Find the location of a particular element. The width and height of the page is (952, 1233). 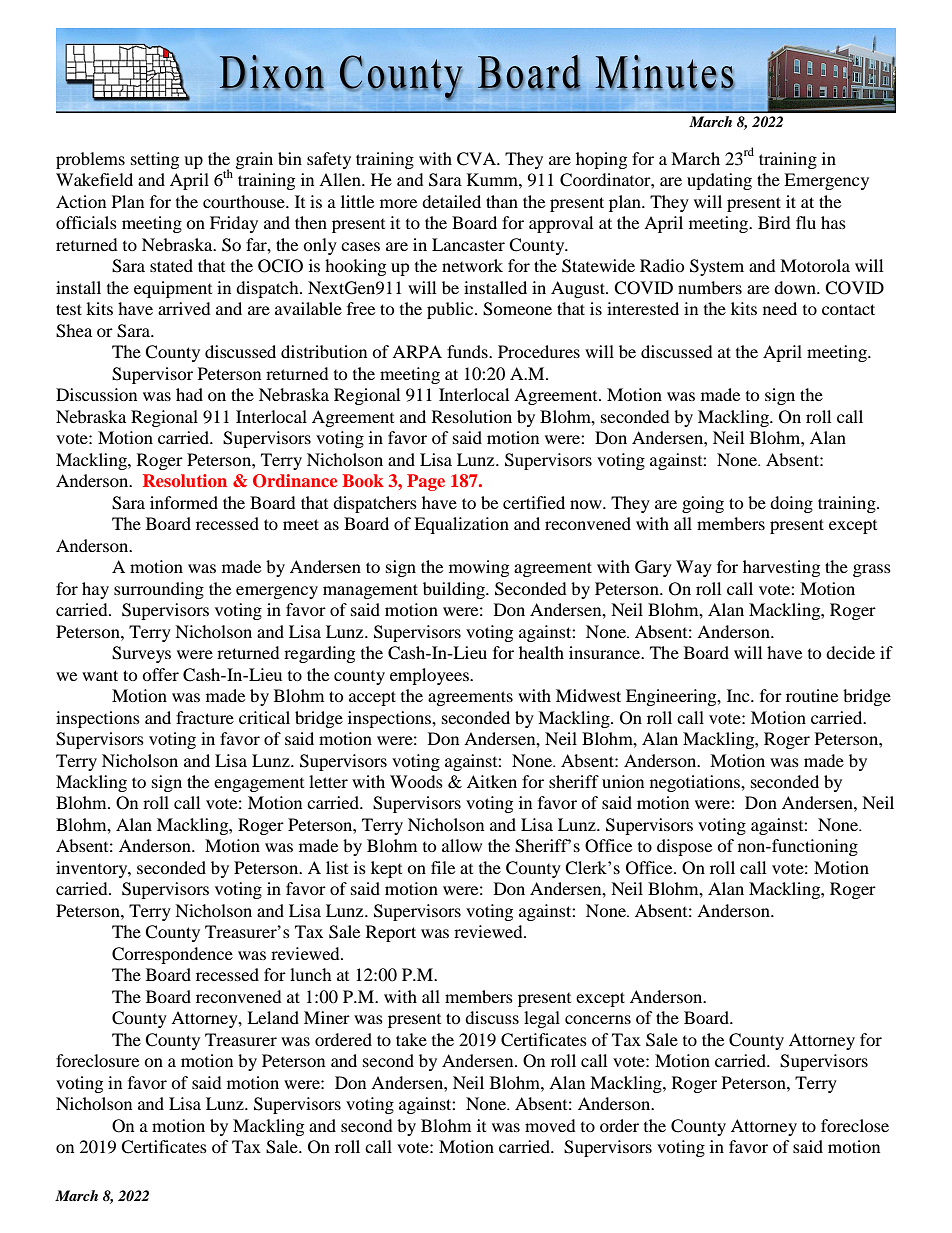

foreclose is located at coordinates (855, 1125).
